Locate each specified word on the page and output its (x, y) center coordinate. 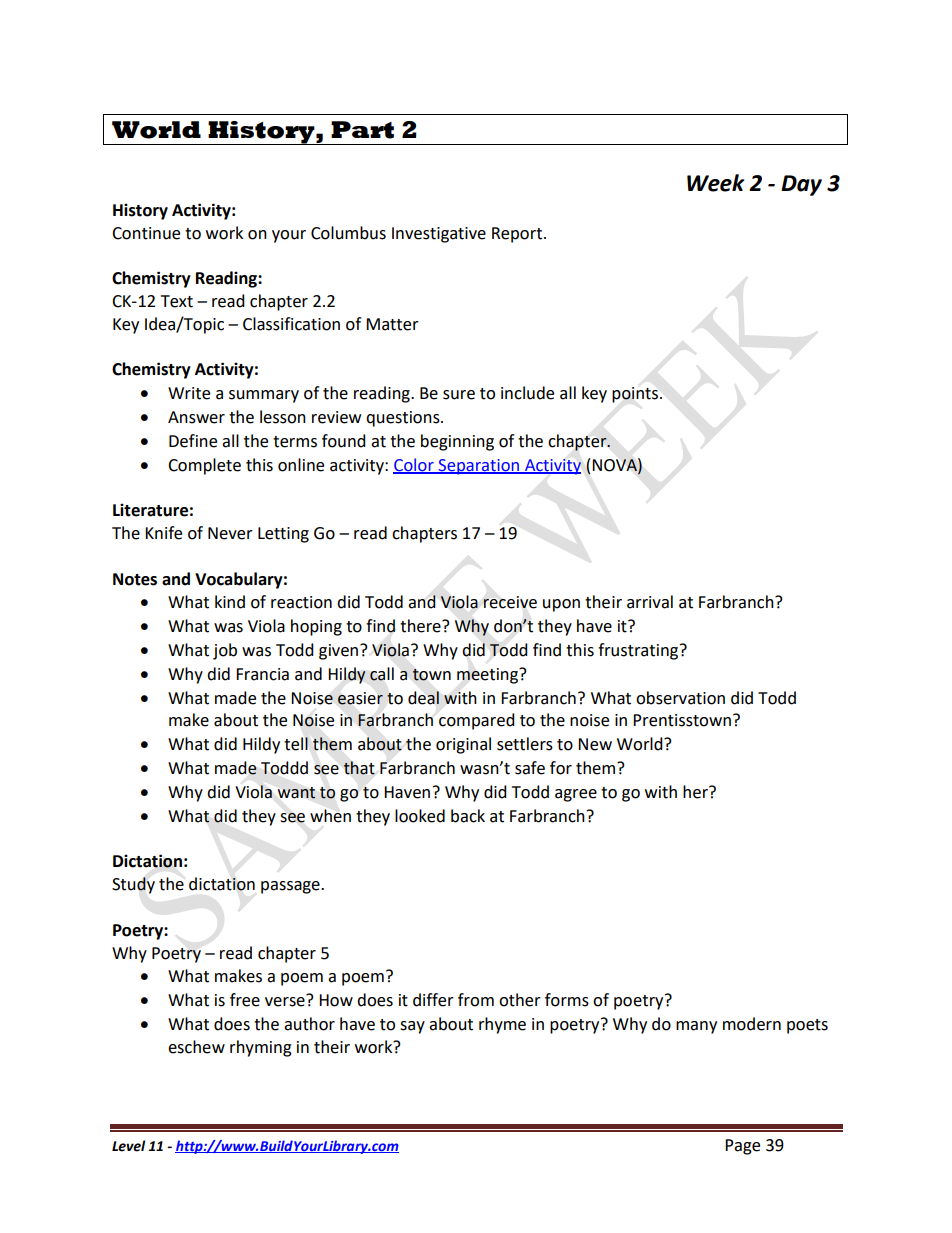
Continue (146, 233)
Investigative (439, 235)
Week (715, 183)
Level (128, 1146)
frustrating (639, 651)
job (225, 651)
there (421, 626)
